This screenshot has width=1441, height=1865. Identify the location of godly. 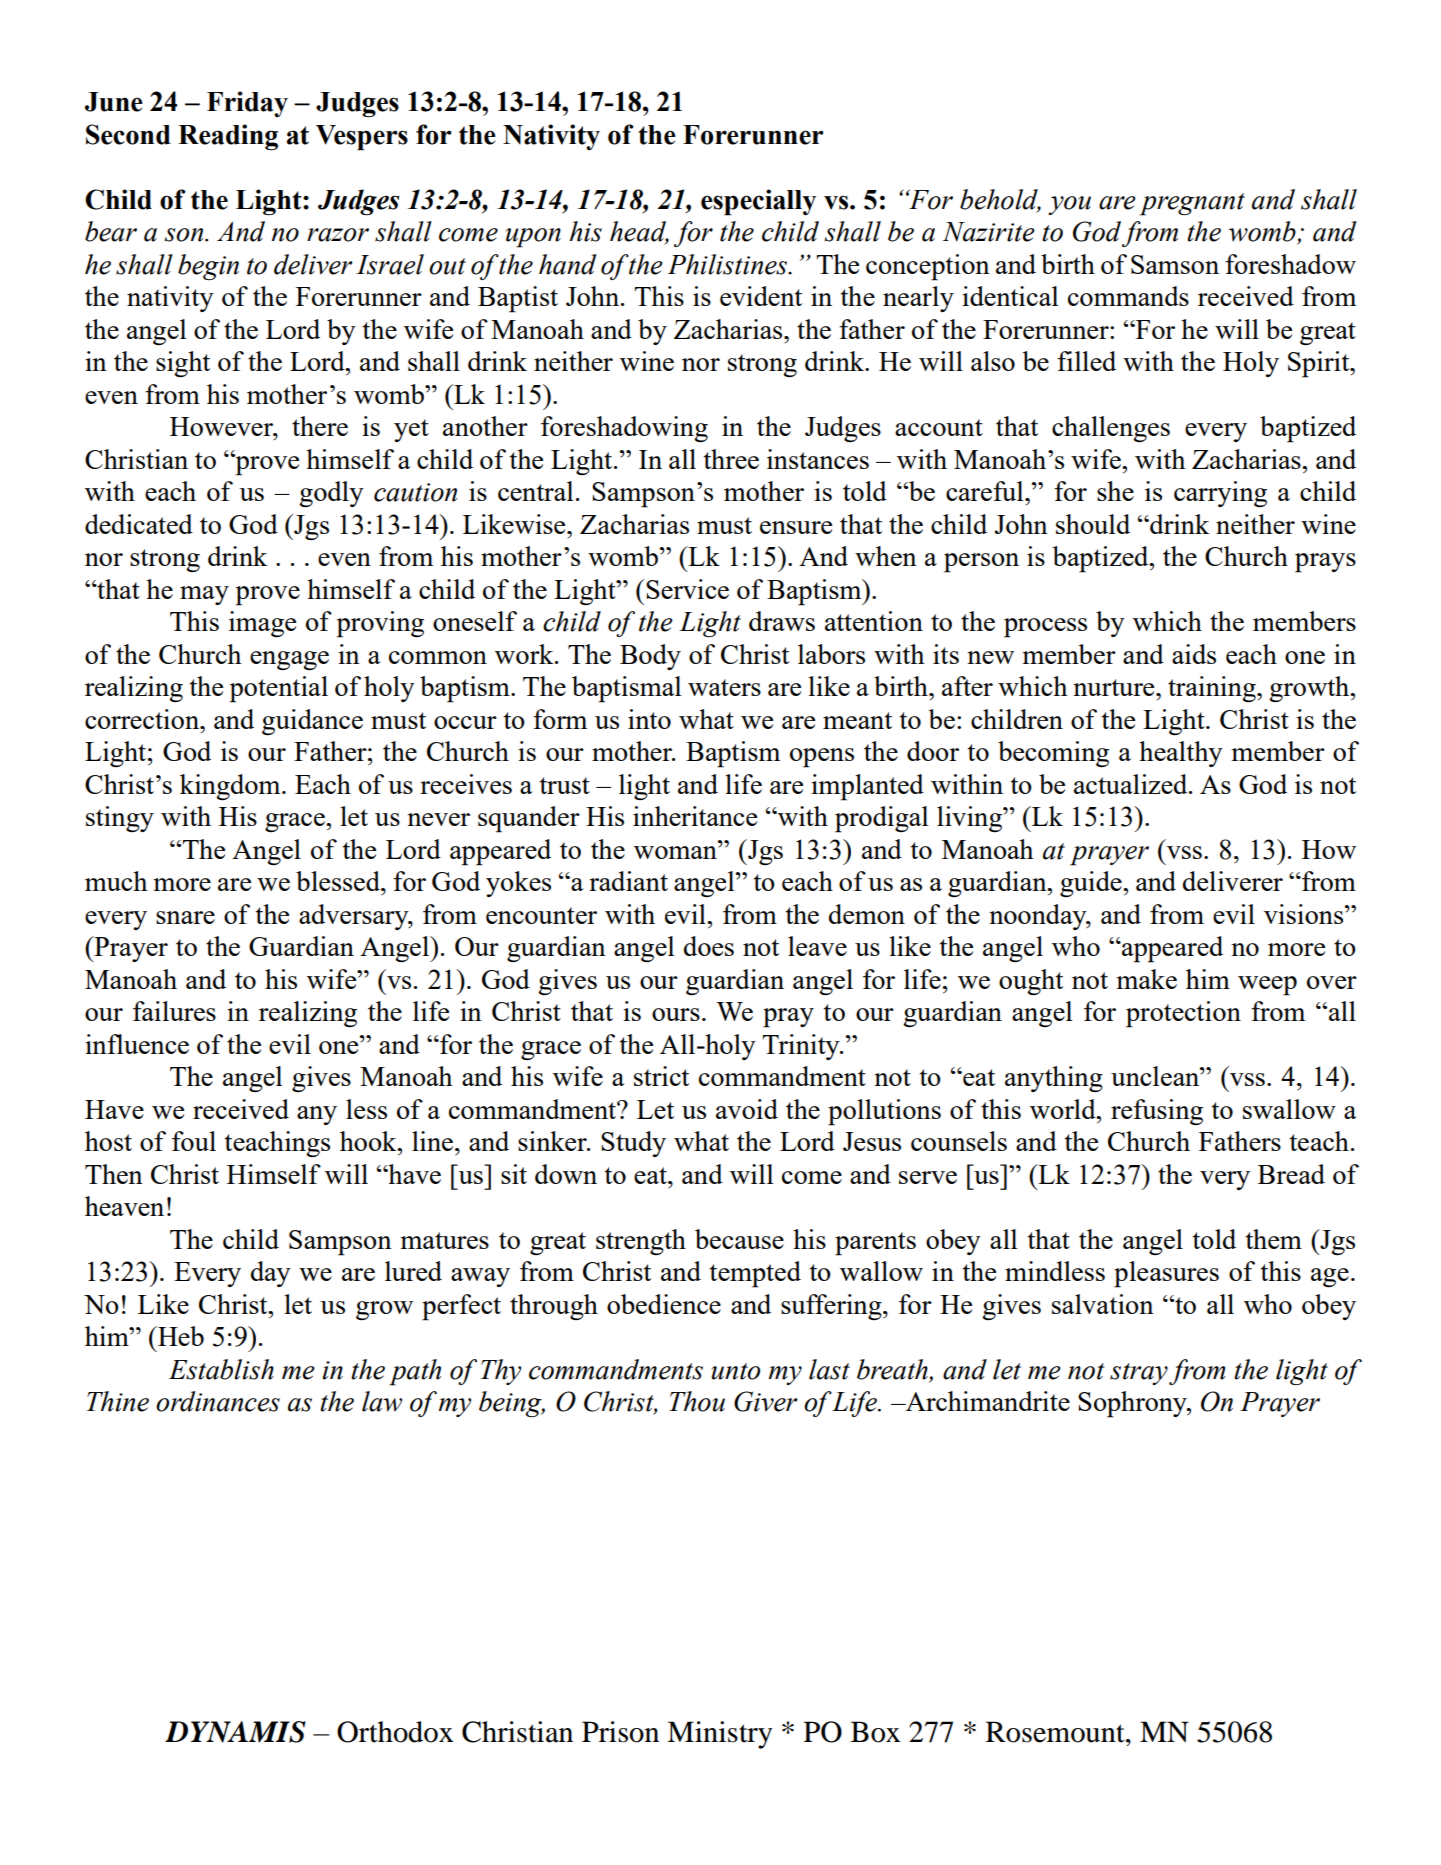
(331, 494).
